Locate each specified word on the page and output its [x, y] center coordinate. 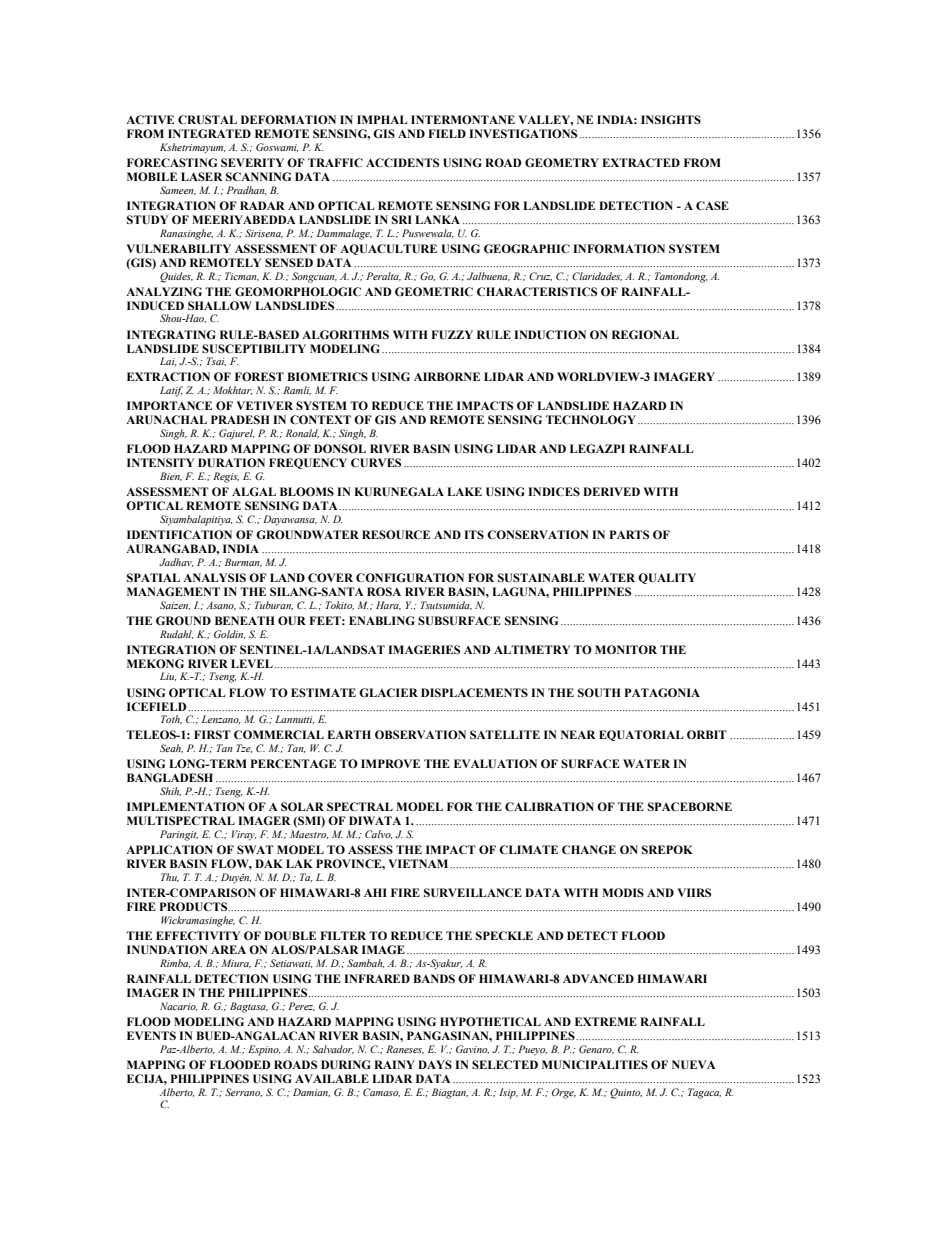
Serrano [243, 1092]
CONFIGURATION [410, 578]
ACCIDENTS [402, 162]
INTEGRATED [209, 133]
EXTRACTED [641, 162]
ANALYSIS [214, 577]
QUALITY [667, 578]
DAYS [435, 1064]
